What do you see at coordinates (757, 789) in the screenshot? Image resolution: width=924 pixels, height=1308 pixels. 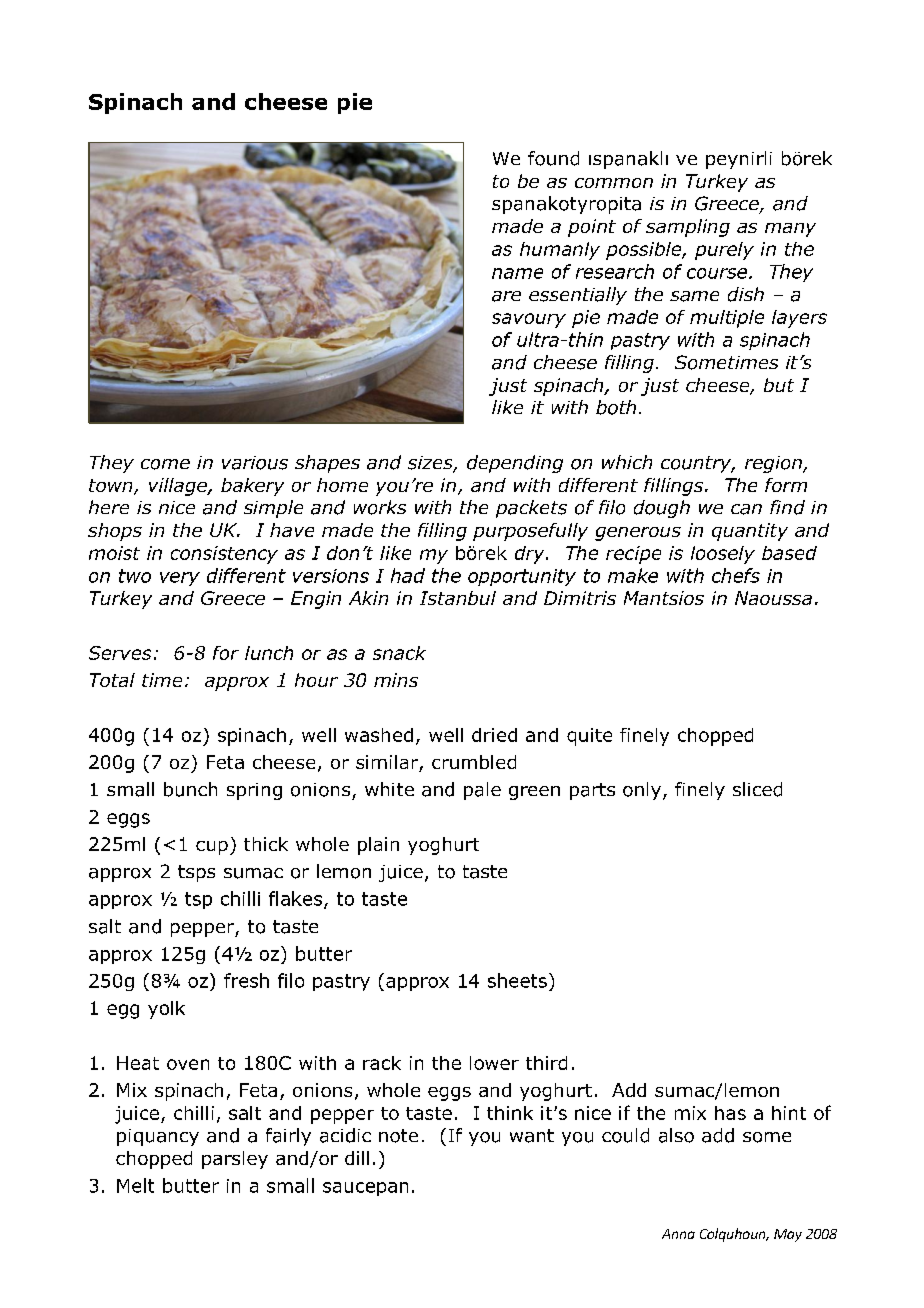 I see `sliced` at bounding box center [757, 789].
